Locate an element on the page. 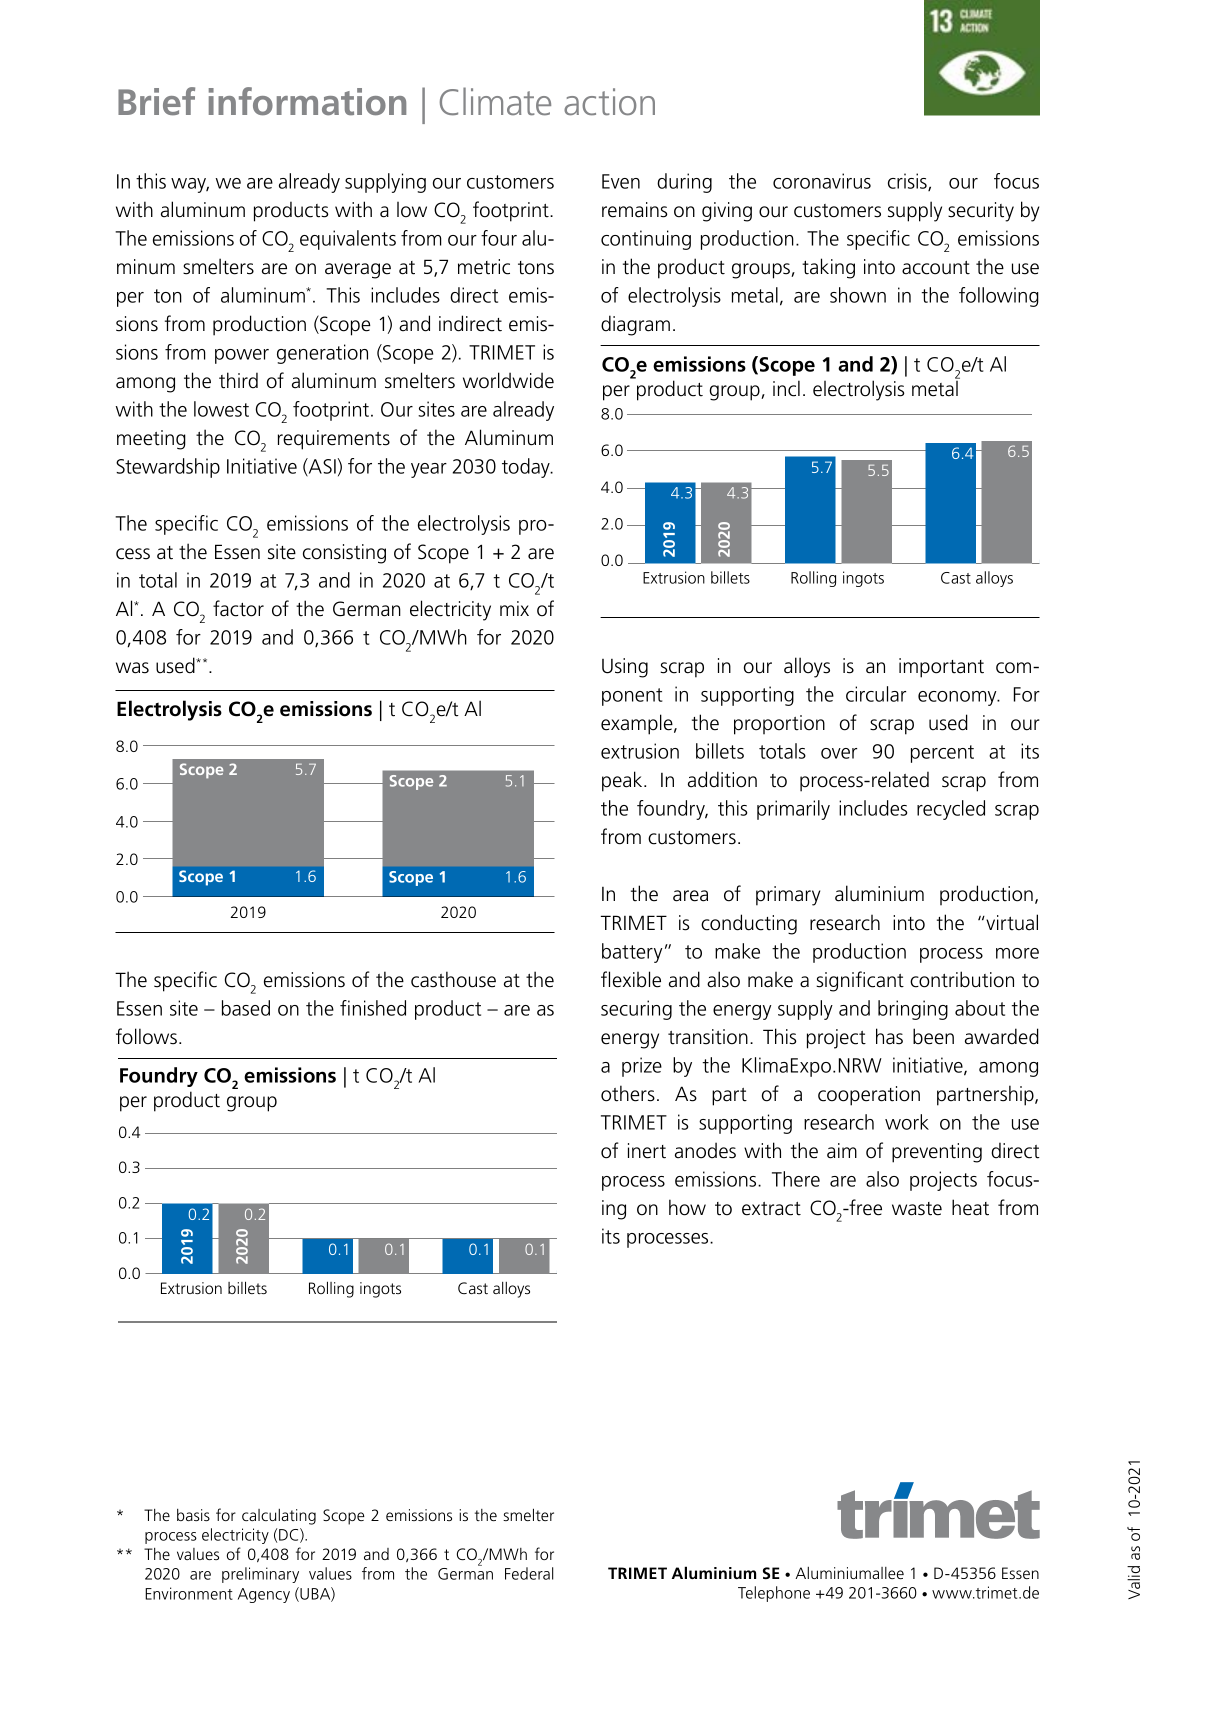 Image resolution: width=1213 pixels, height=1715 pixels. peak is located at coordinates (623, 781).
